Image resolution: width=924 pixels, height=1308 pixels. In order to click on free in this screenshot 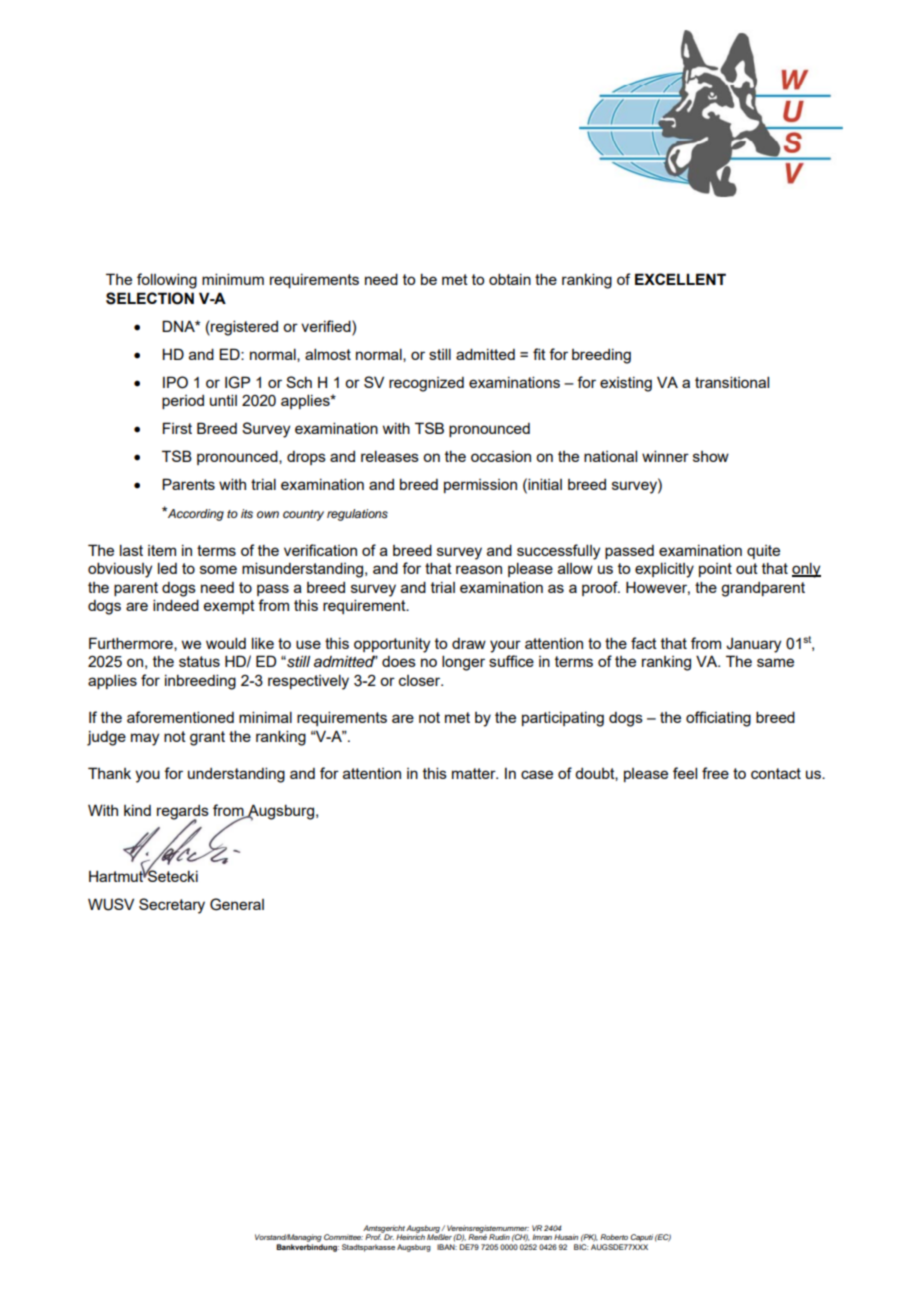, I will do `click(715, 773)`.
